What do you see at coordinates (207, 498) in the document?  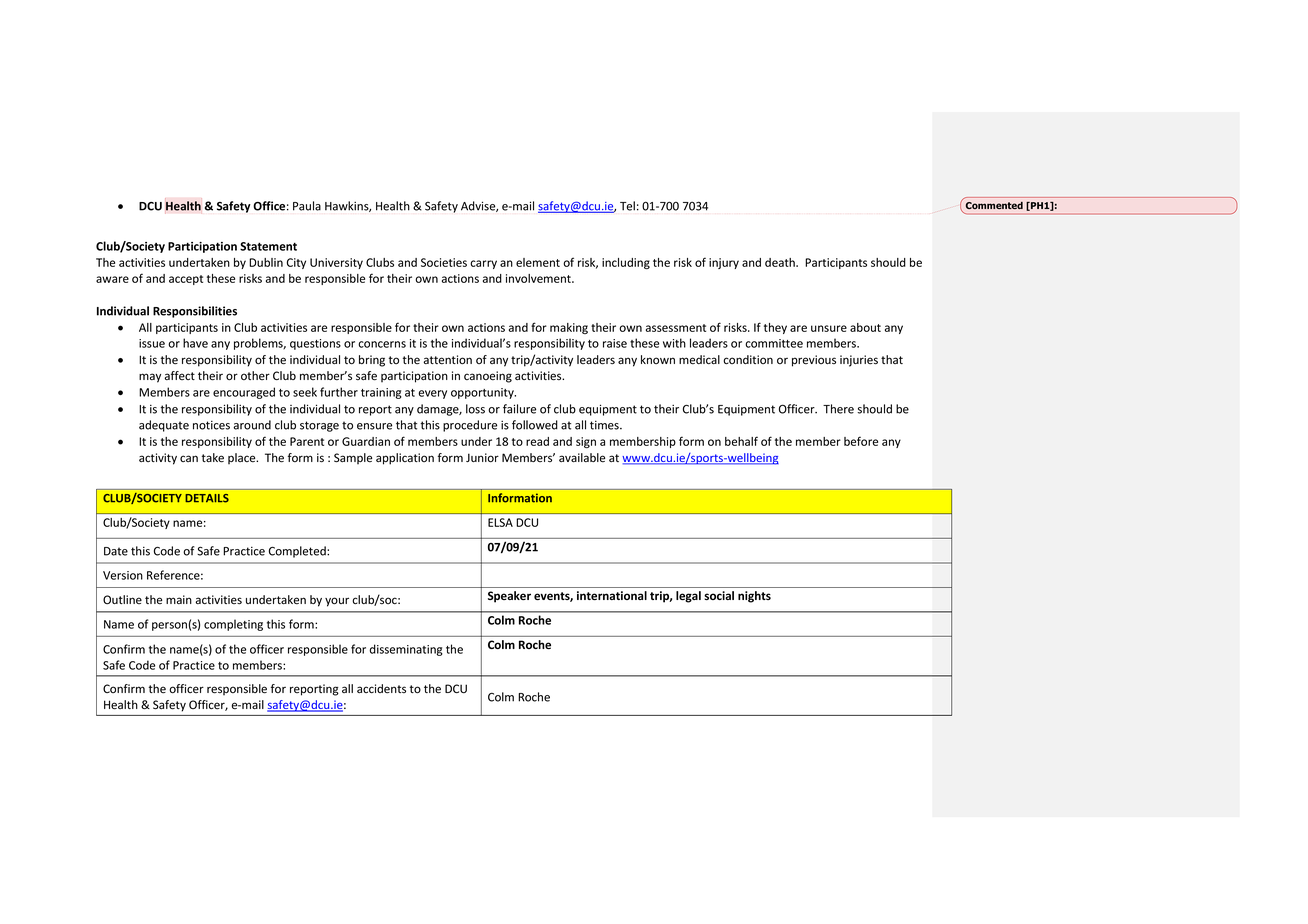 I see `DETAILS` at bounding box center [207, 498].
